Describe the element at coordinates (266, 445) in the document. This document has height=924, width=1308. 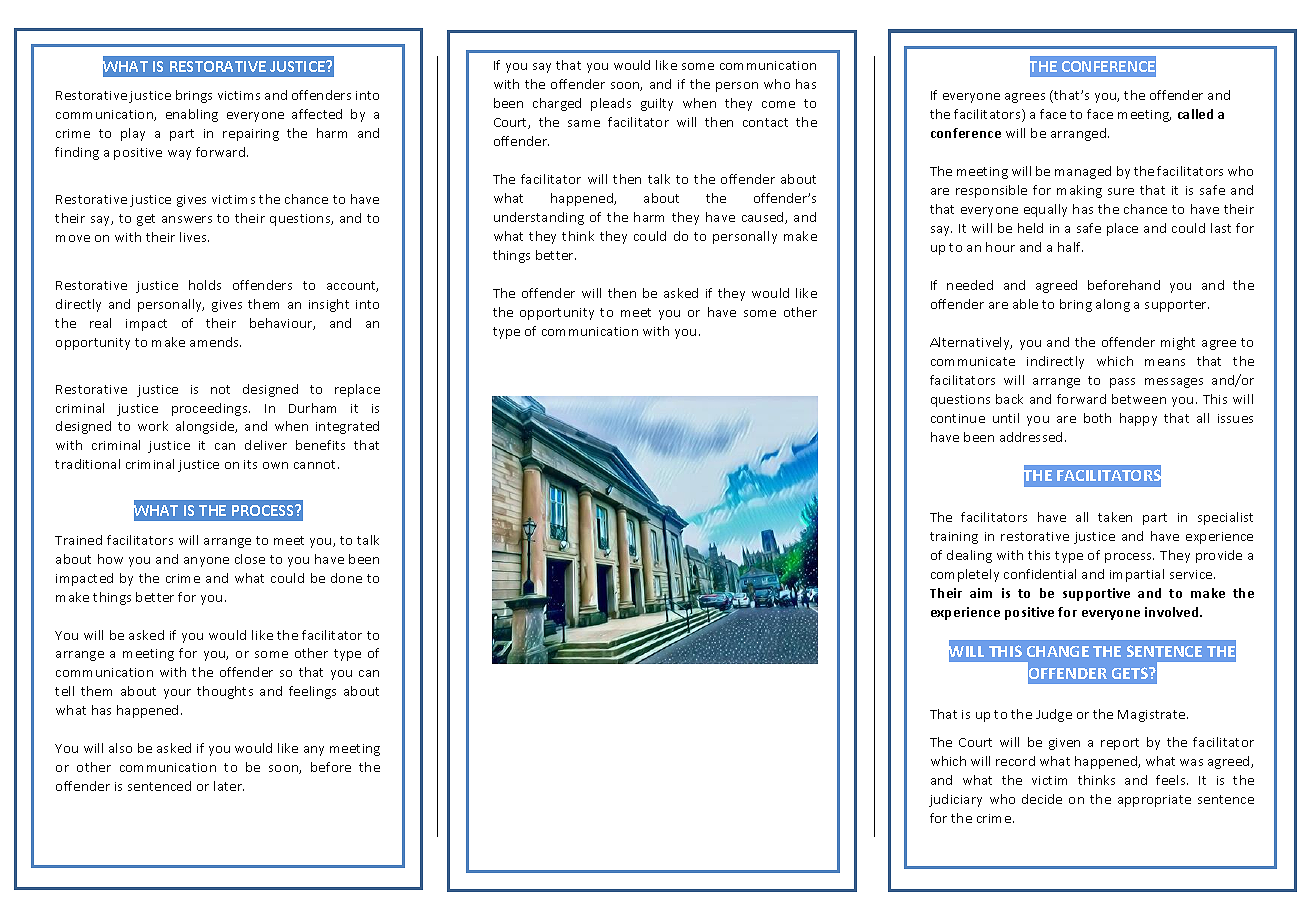
I see `deliver` at that location.
